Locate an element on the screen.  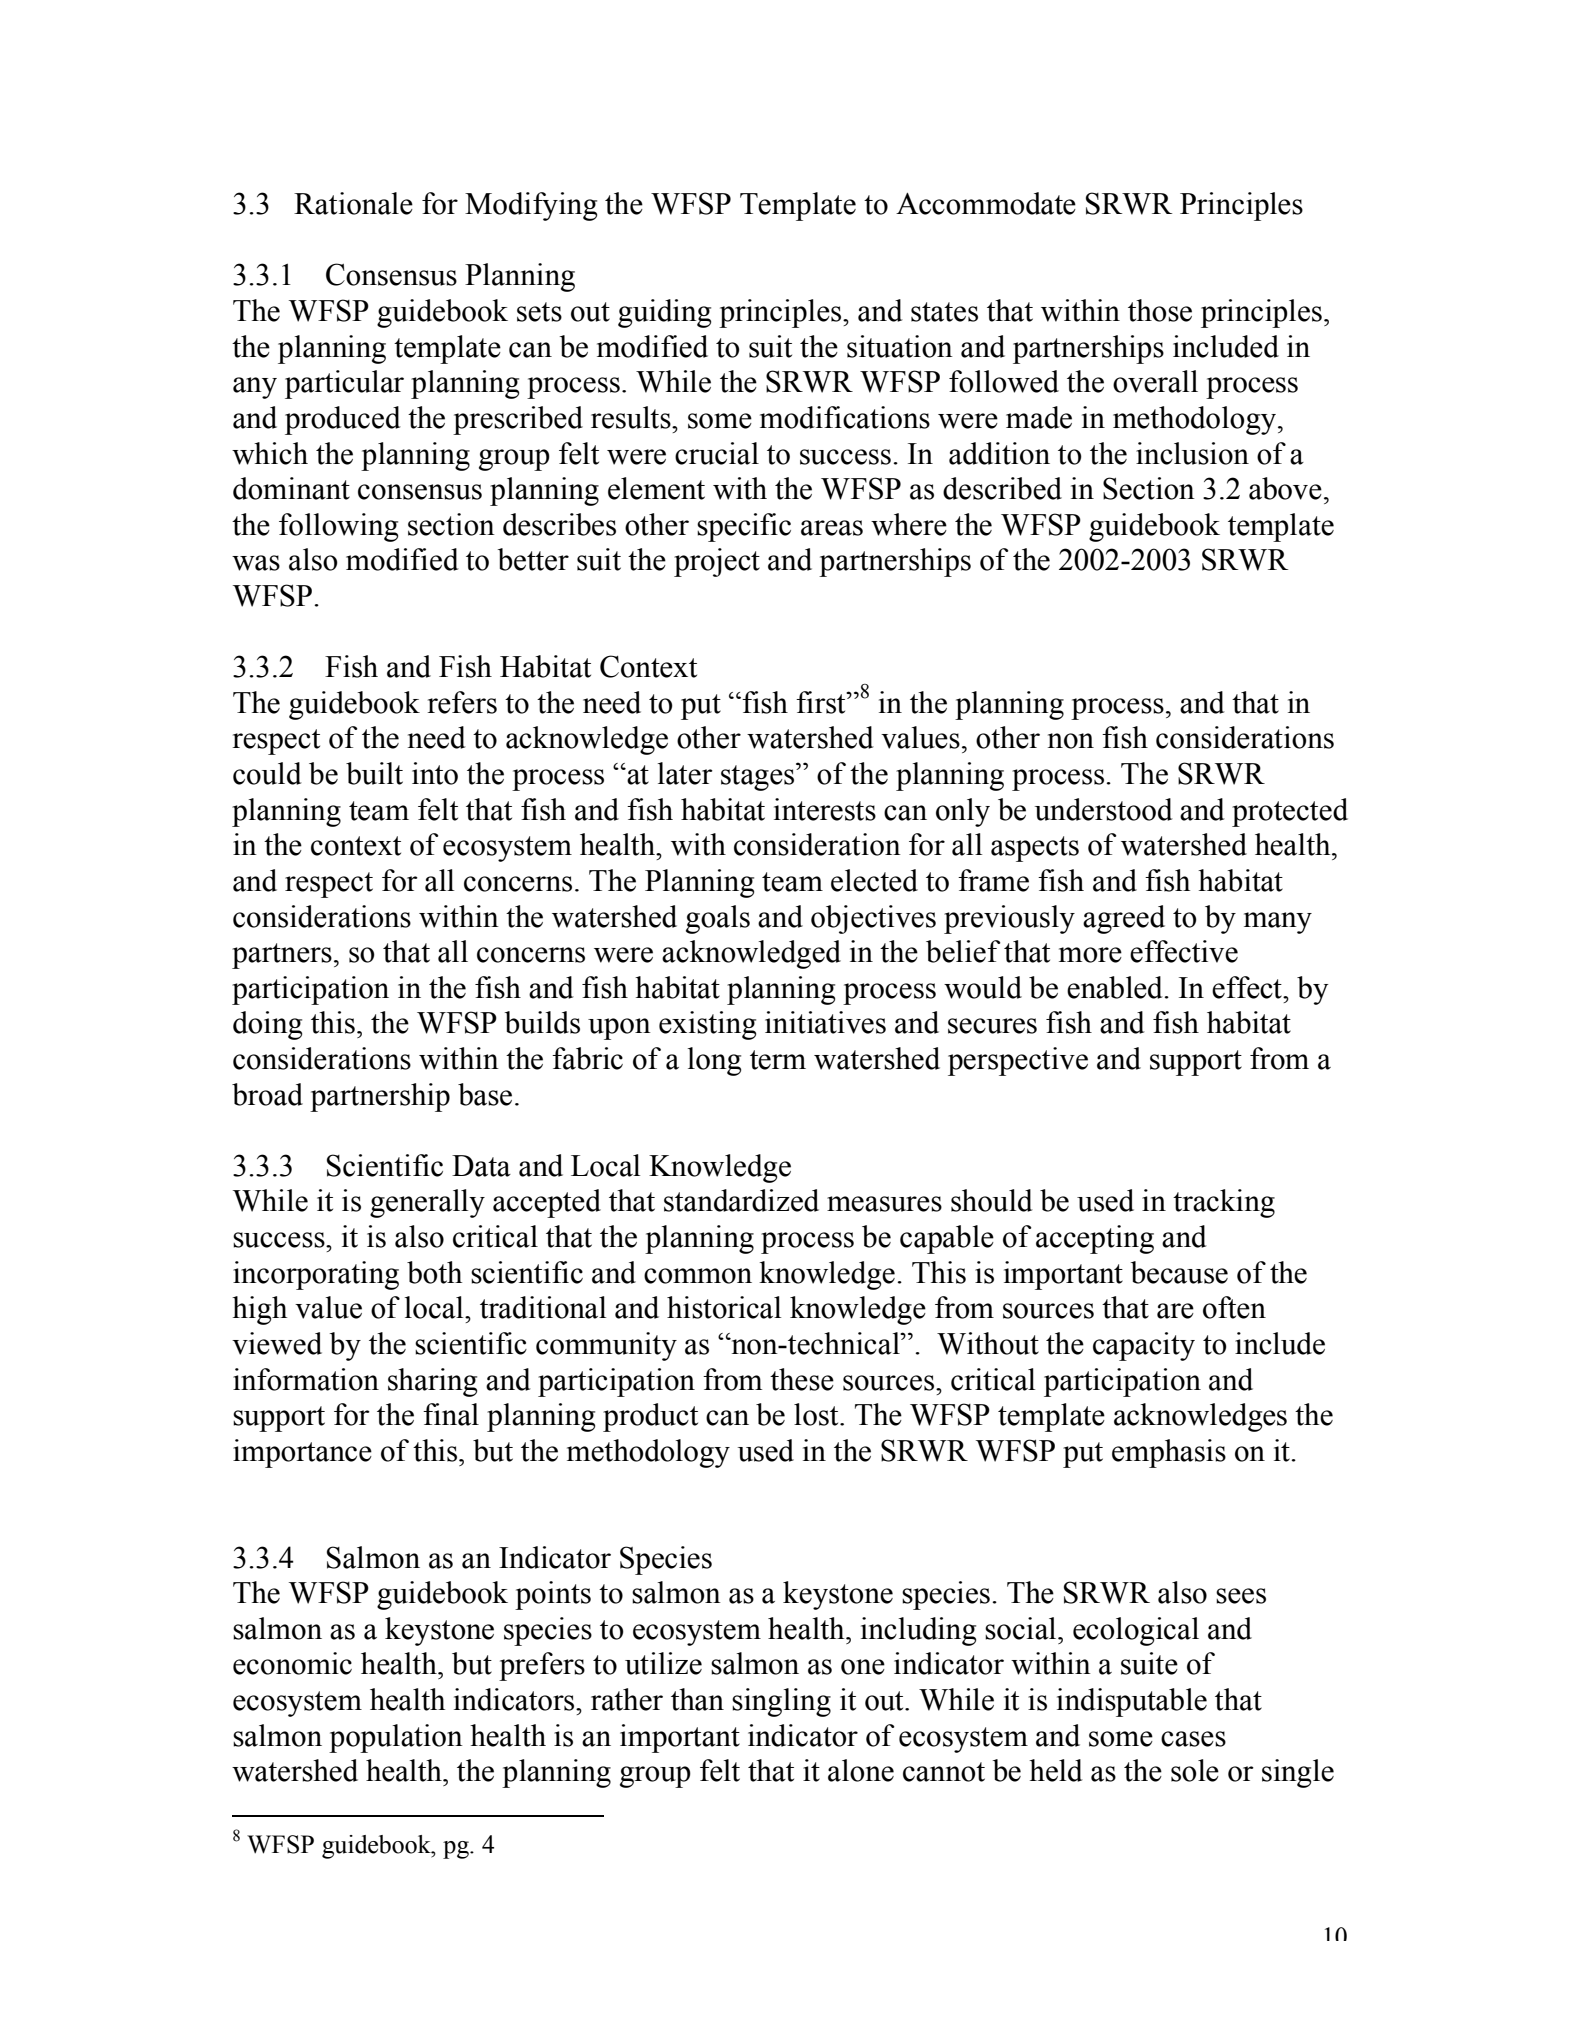
understood is located at coordinates (1104, 809).
